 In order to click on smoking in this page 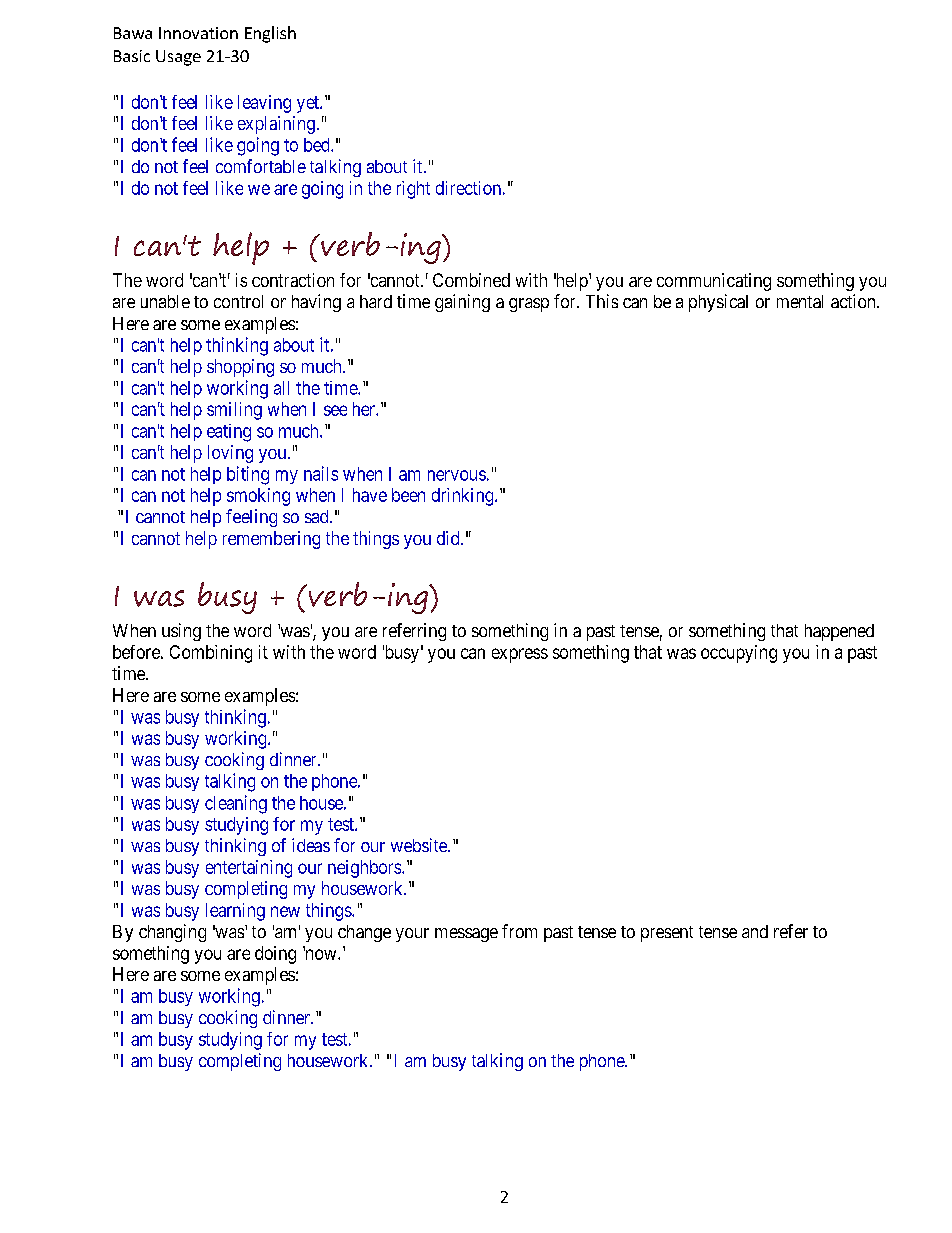, I will do `click(258, 497)`.
